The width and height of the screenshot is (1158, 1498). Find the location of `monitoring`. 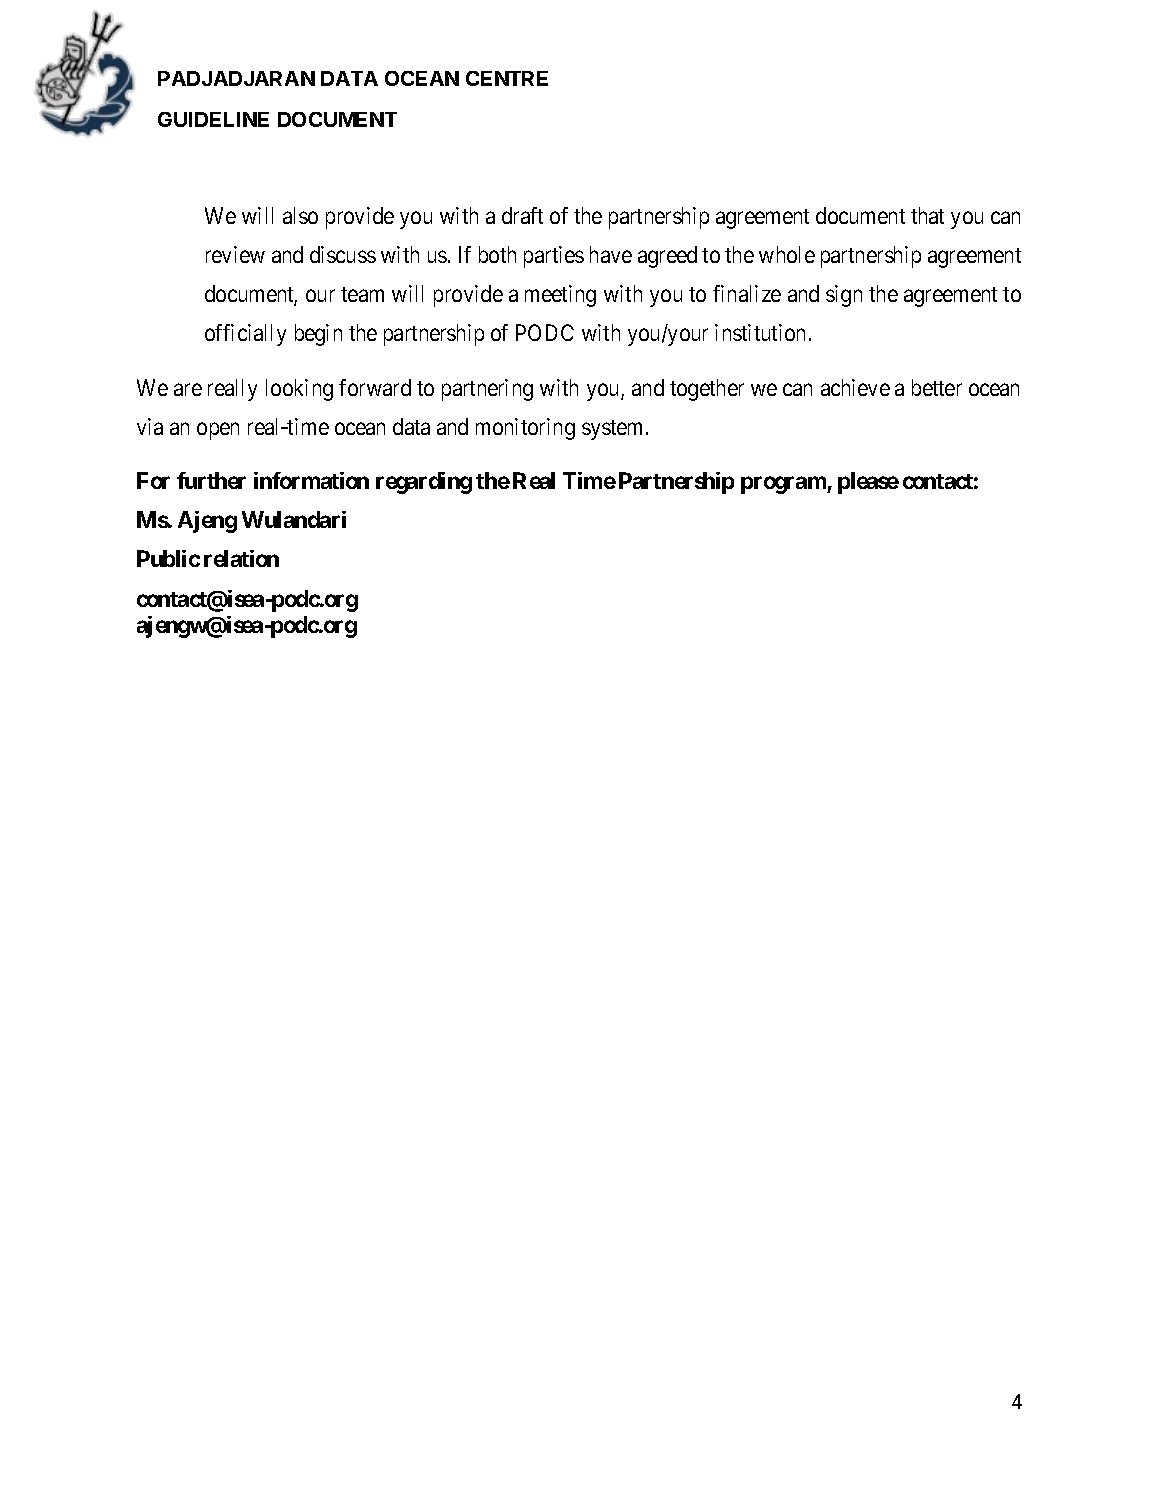

monitoring is located at coordinates (525, 429).
